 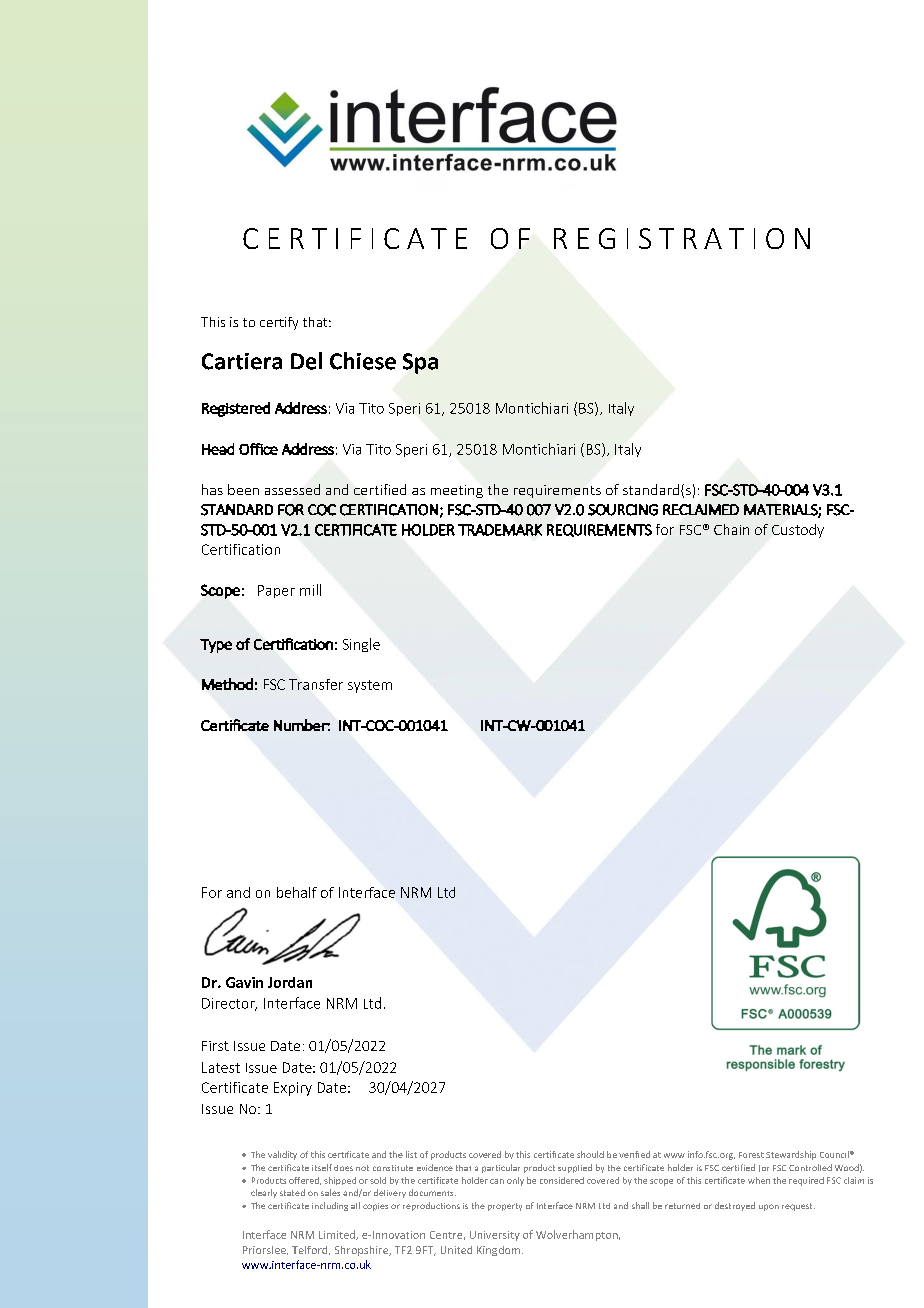 What do you see at coordinates (292, 1192) in the page?
I see `stated` at bounding box center [292, 1192].
